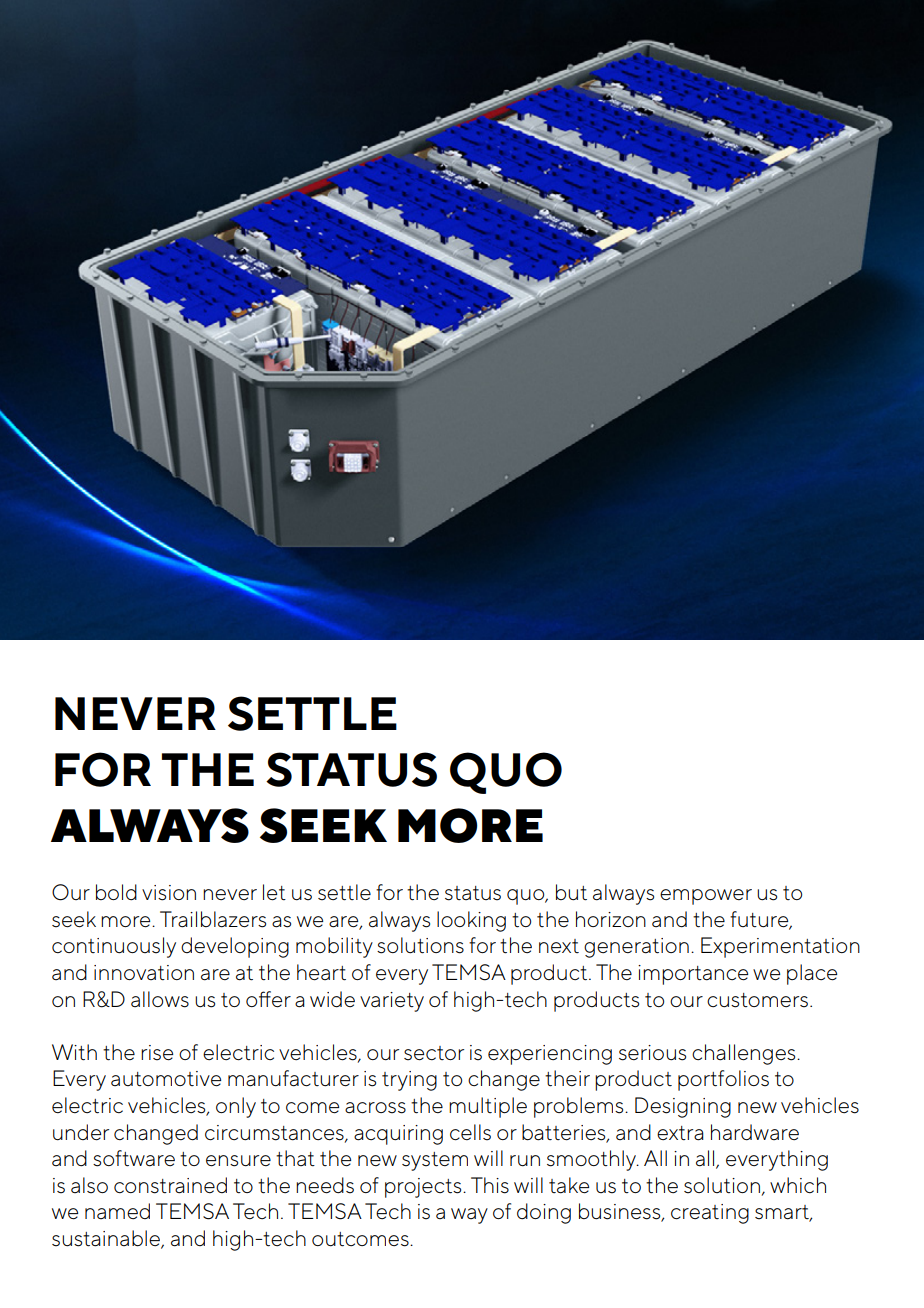 The width and height of the screenshot is (924, 1308). I want to click on doing, so click(544, 1213).
